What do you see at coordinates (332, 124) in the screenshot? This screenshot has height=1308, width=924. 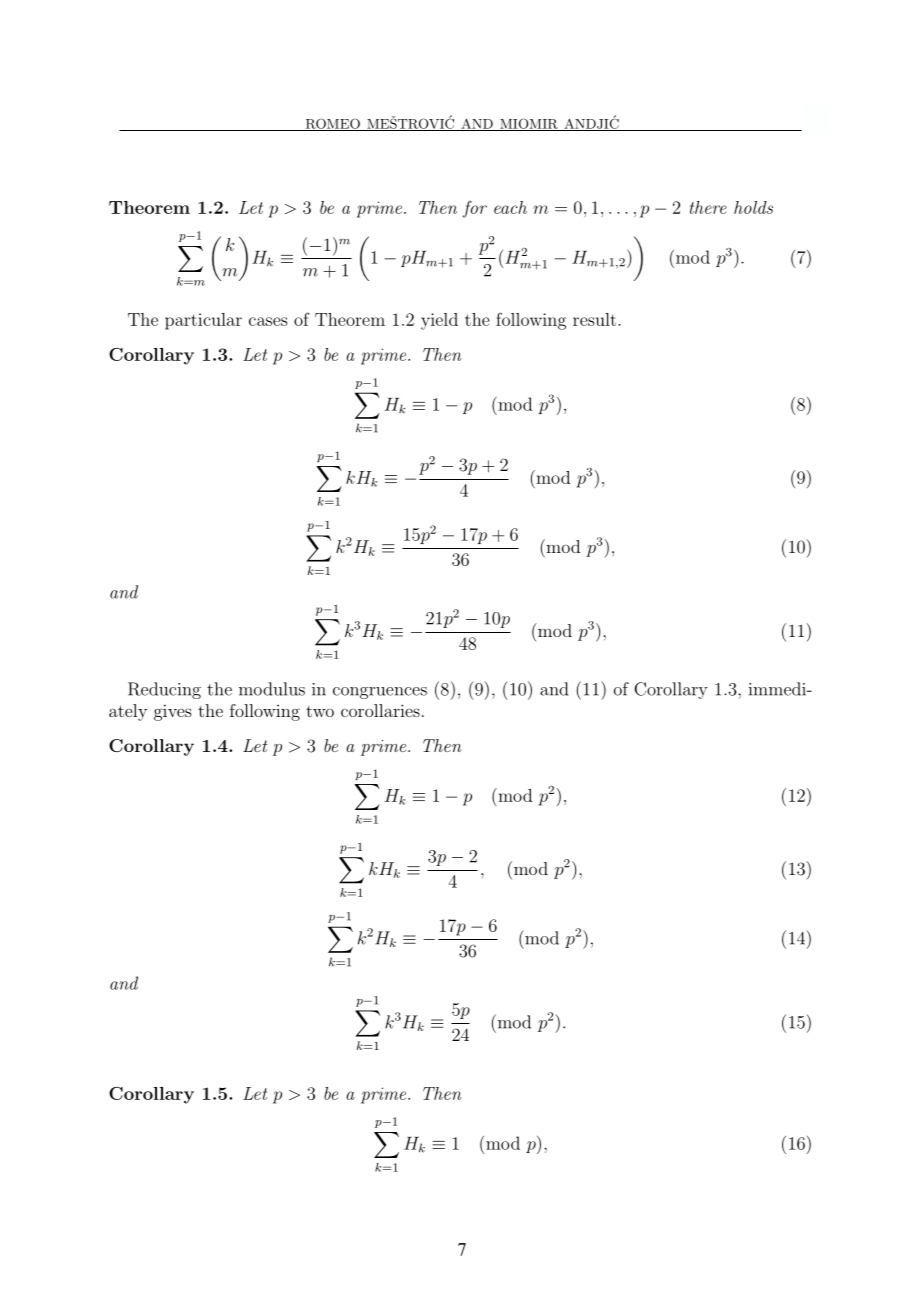 I see `ROMEO` at bounding box center [332, 124].
